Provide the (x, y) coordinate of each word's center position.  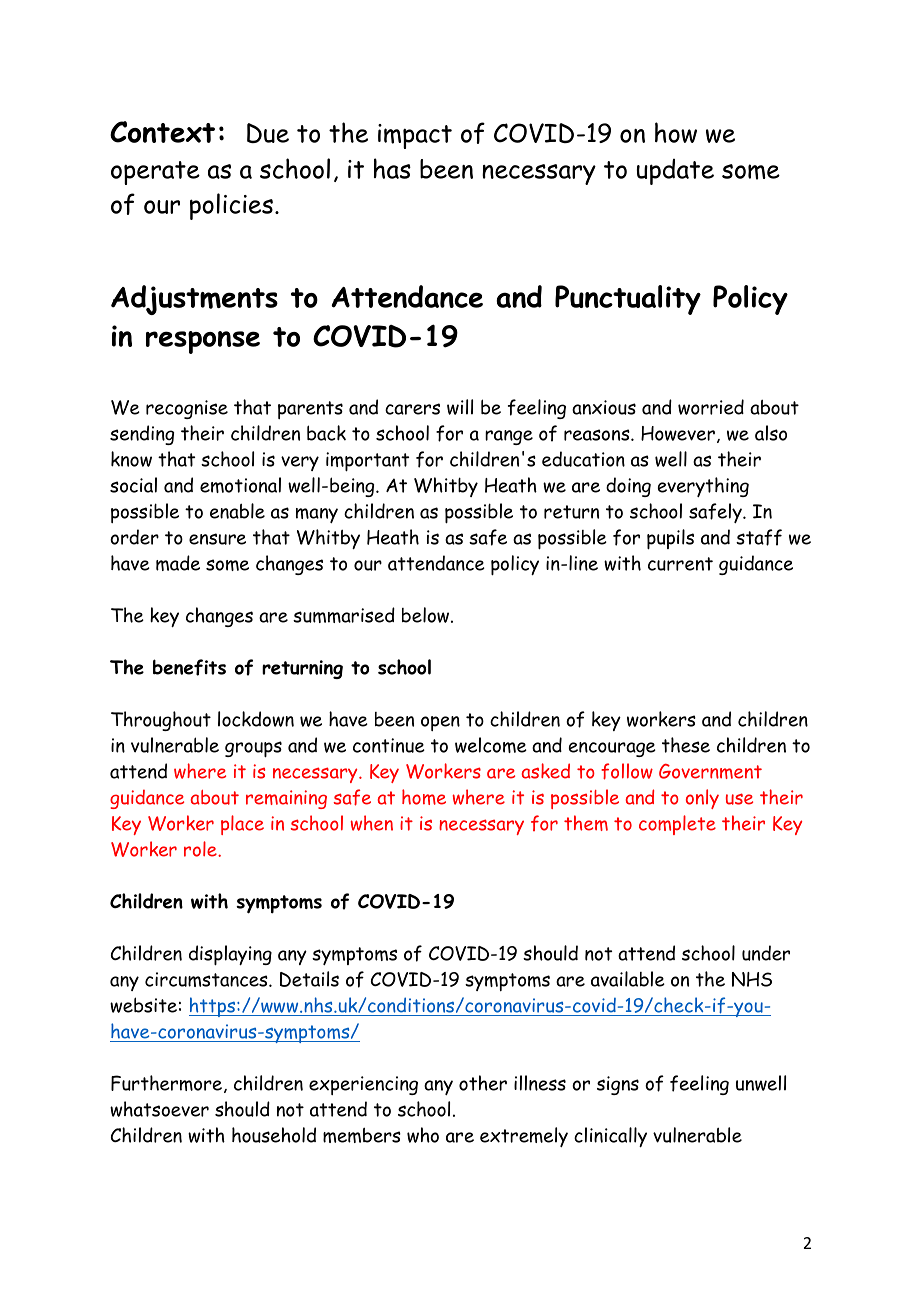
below (427, 615)
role (201, 849)
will (460, 407)
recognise (187, 409)
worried (711, 407)
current (680, 564)
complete (677, 825)
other (483, 1083)
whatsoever (159, 1109)
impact (415, 136)
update (675, 172)
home (424, 797)
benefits (189, 667)
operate (155, 173)
